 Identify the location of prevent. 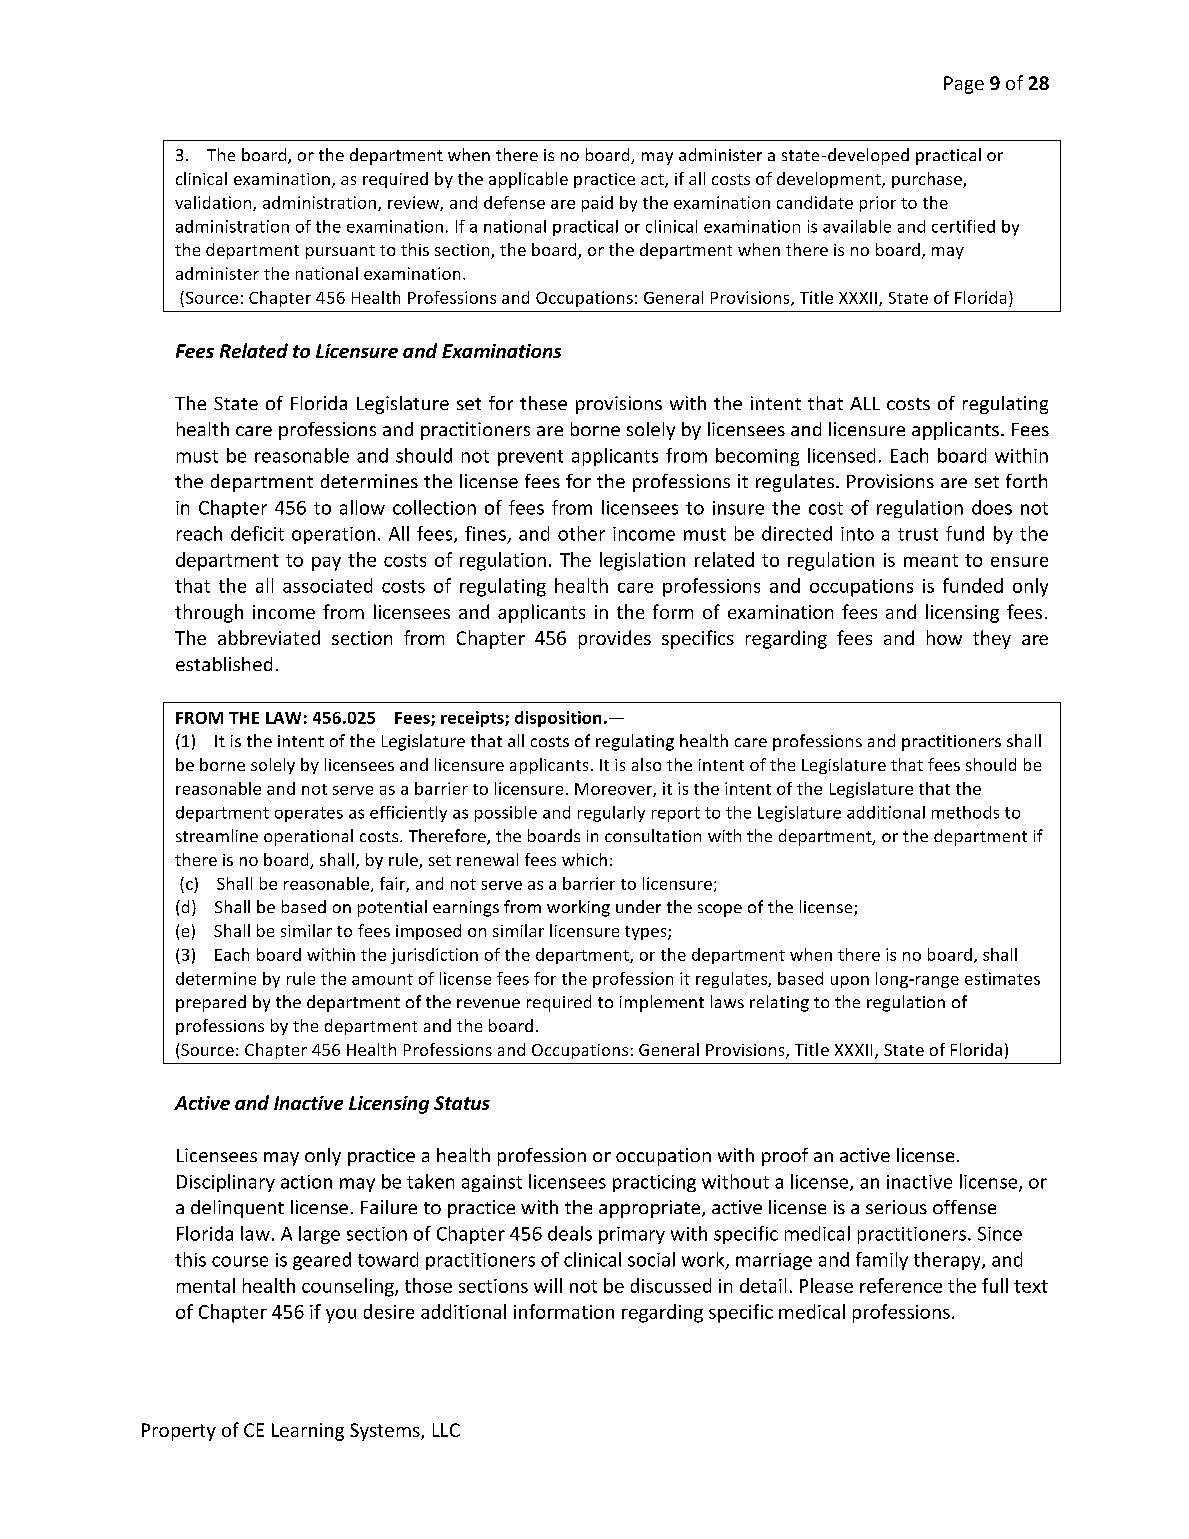
(530, 458).
